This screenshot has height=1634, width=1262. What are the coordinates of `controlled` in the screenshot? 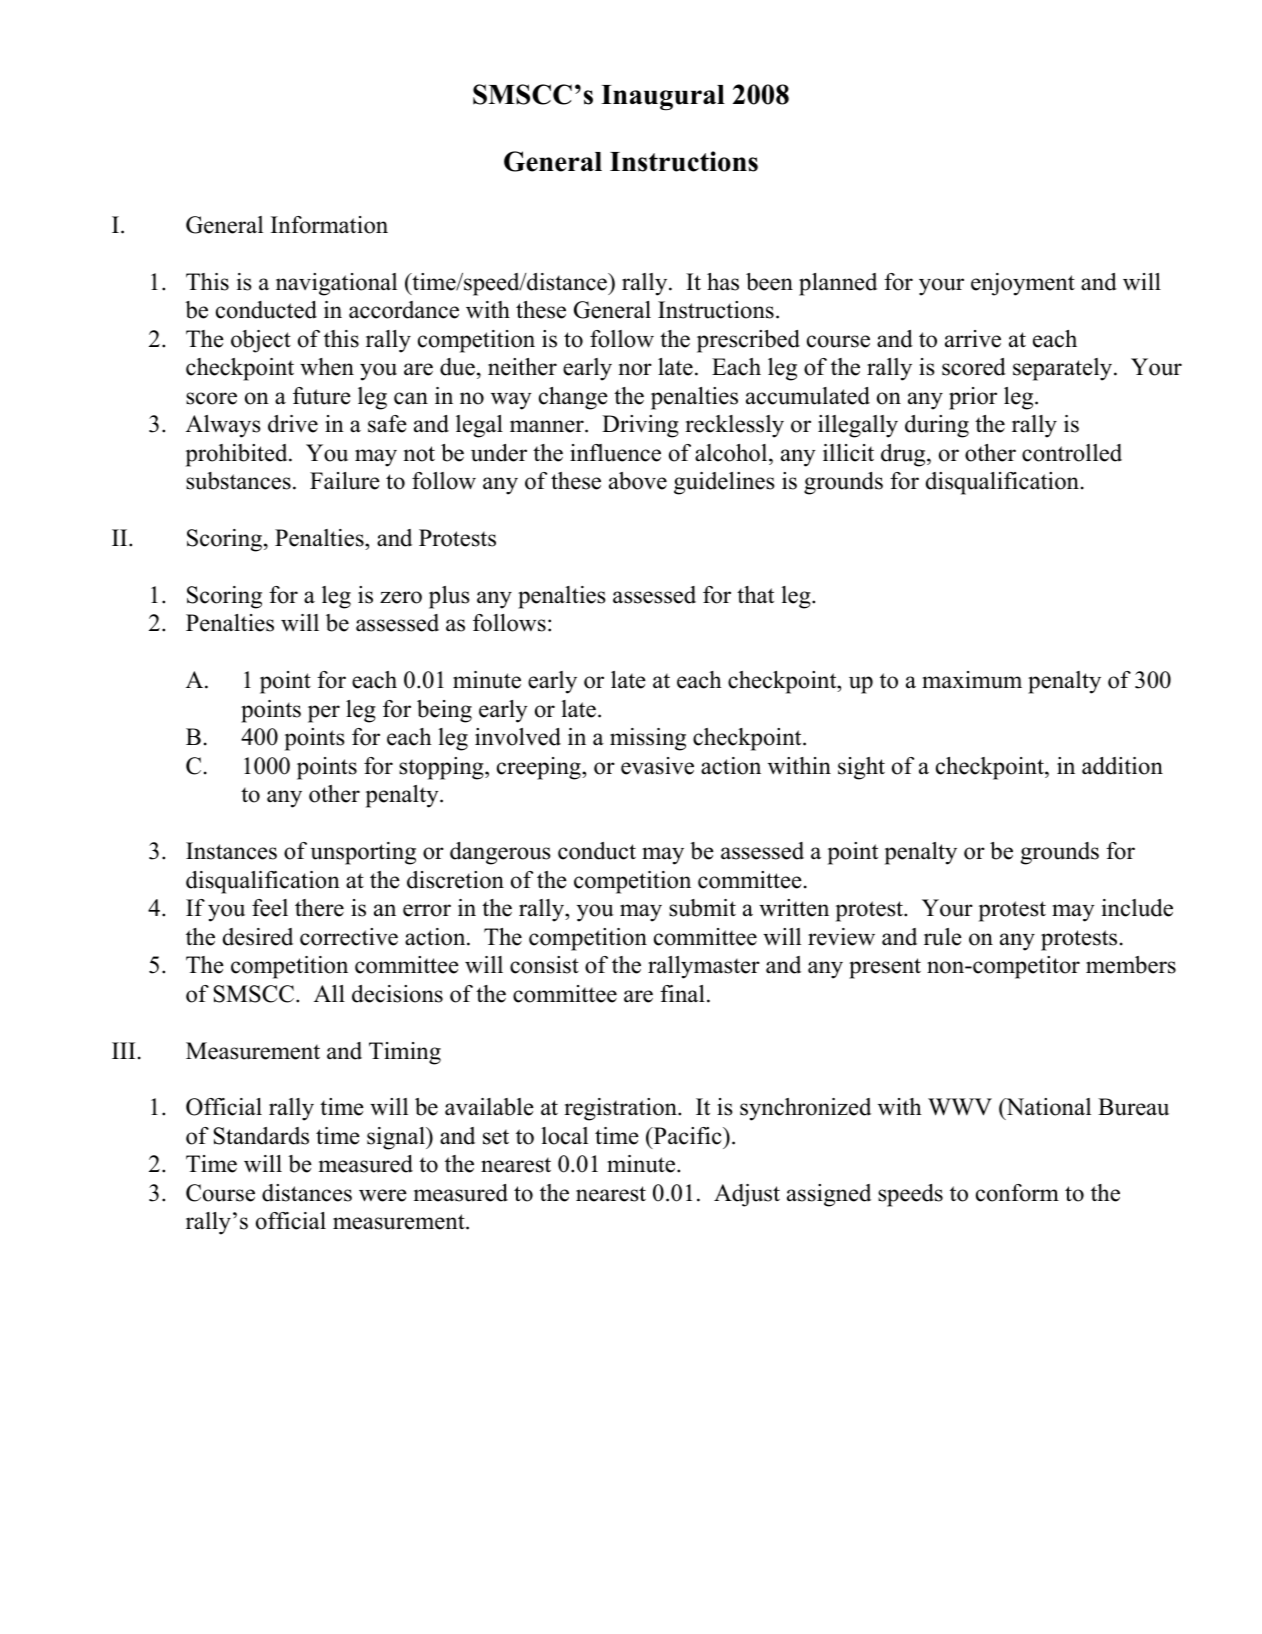 It's located at (1072, 453).
